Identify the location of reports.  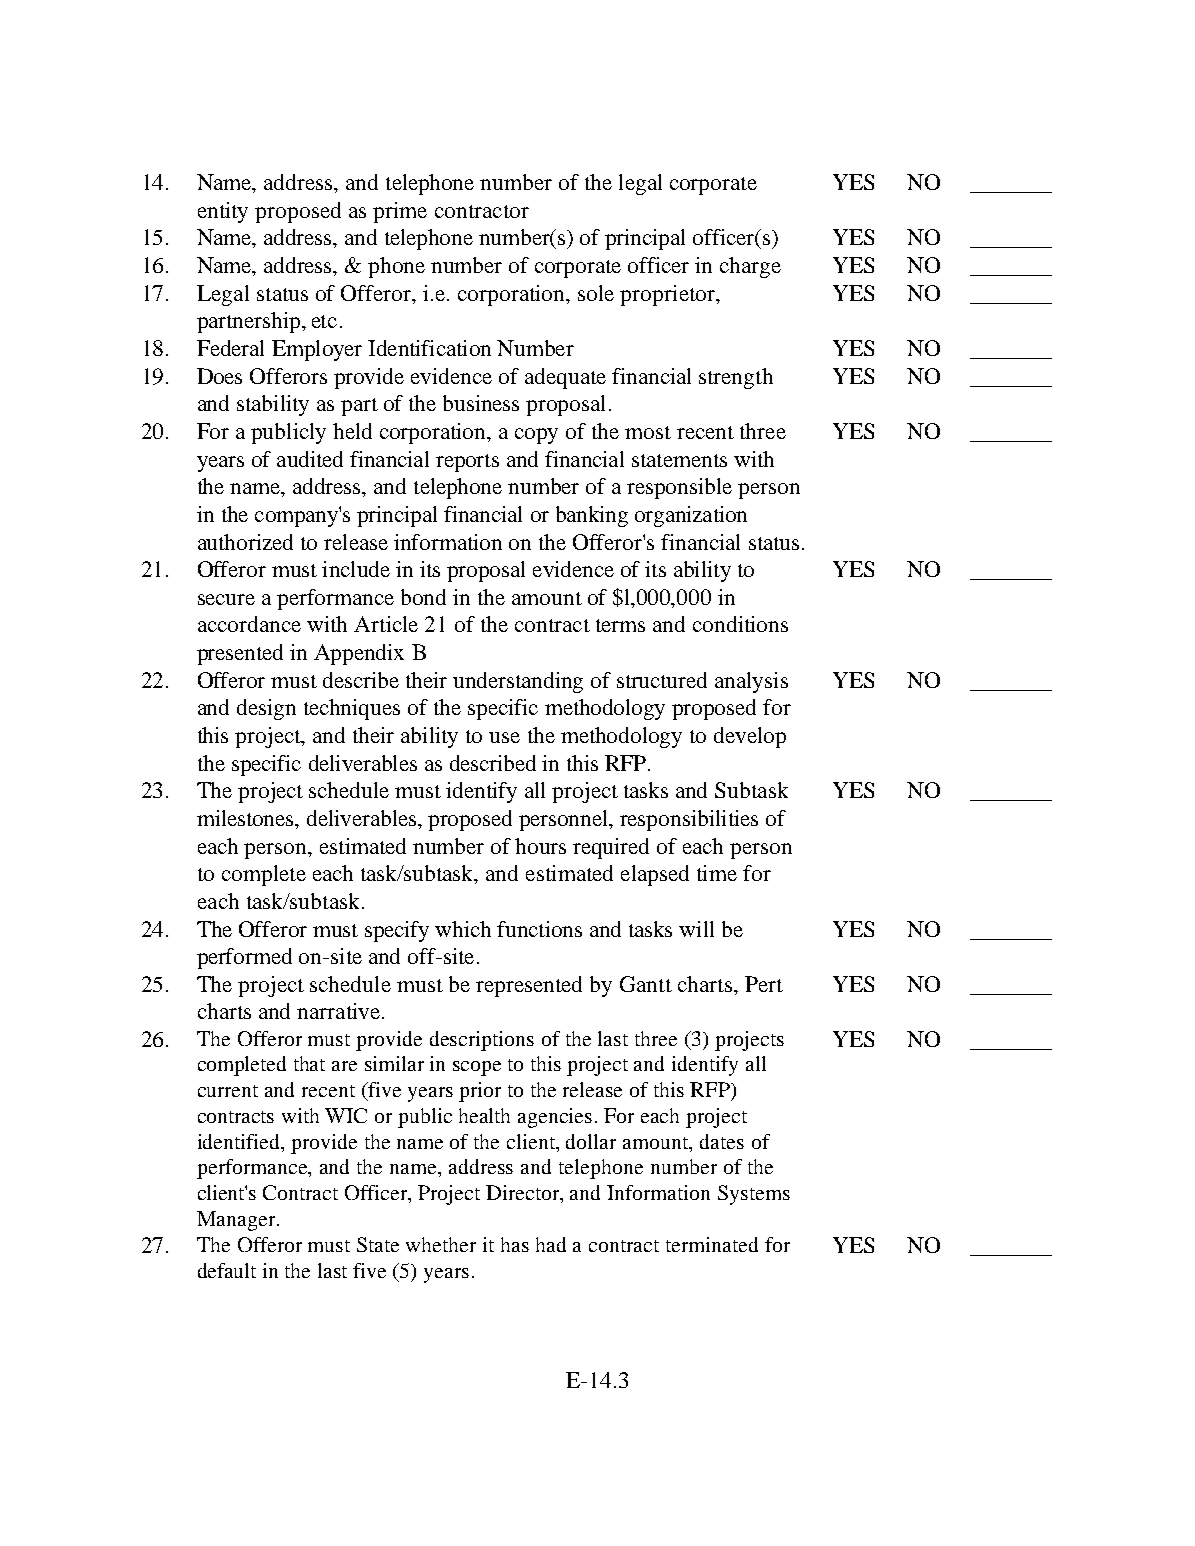
(467, 463).
